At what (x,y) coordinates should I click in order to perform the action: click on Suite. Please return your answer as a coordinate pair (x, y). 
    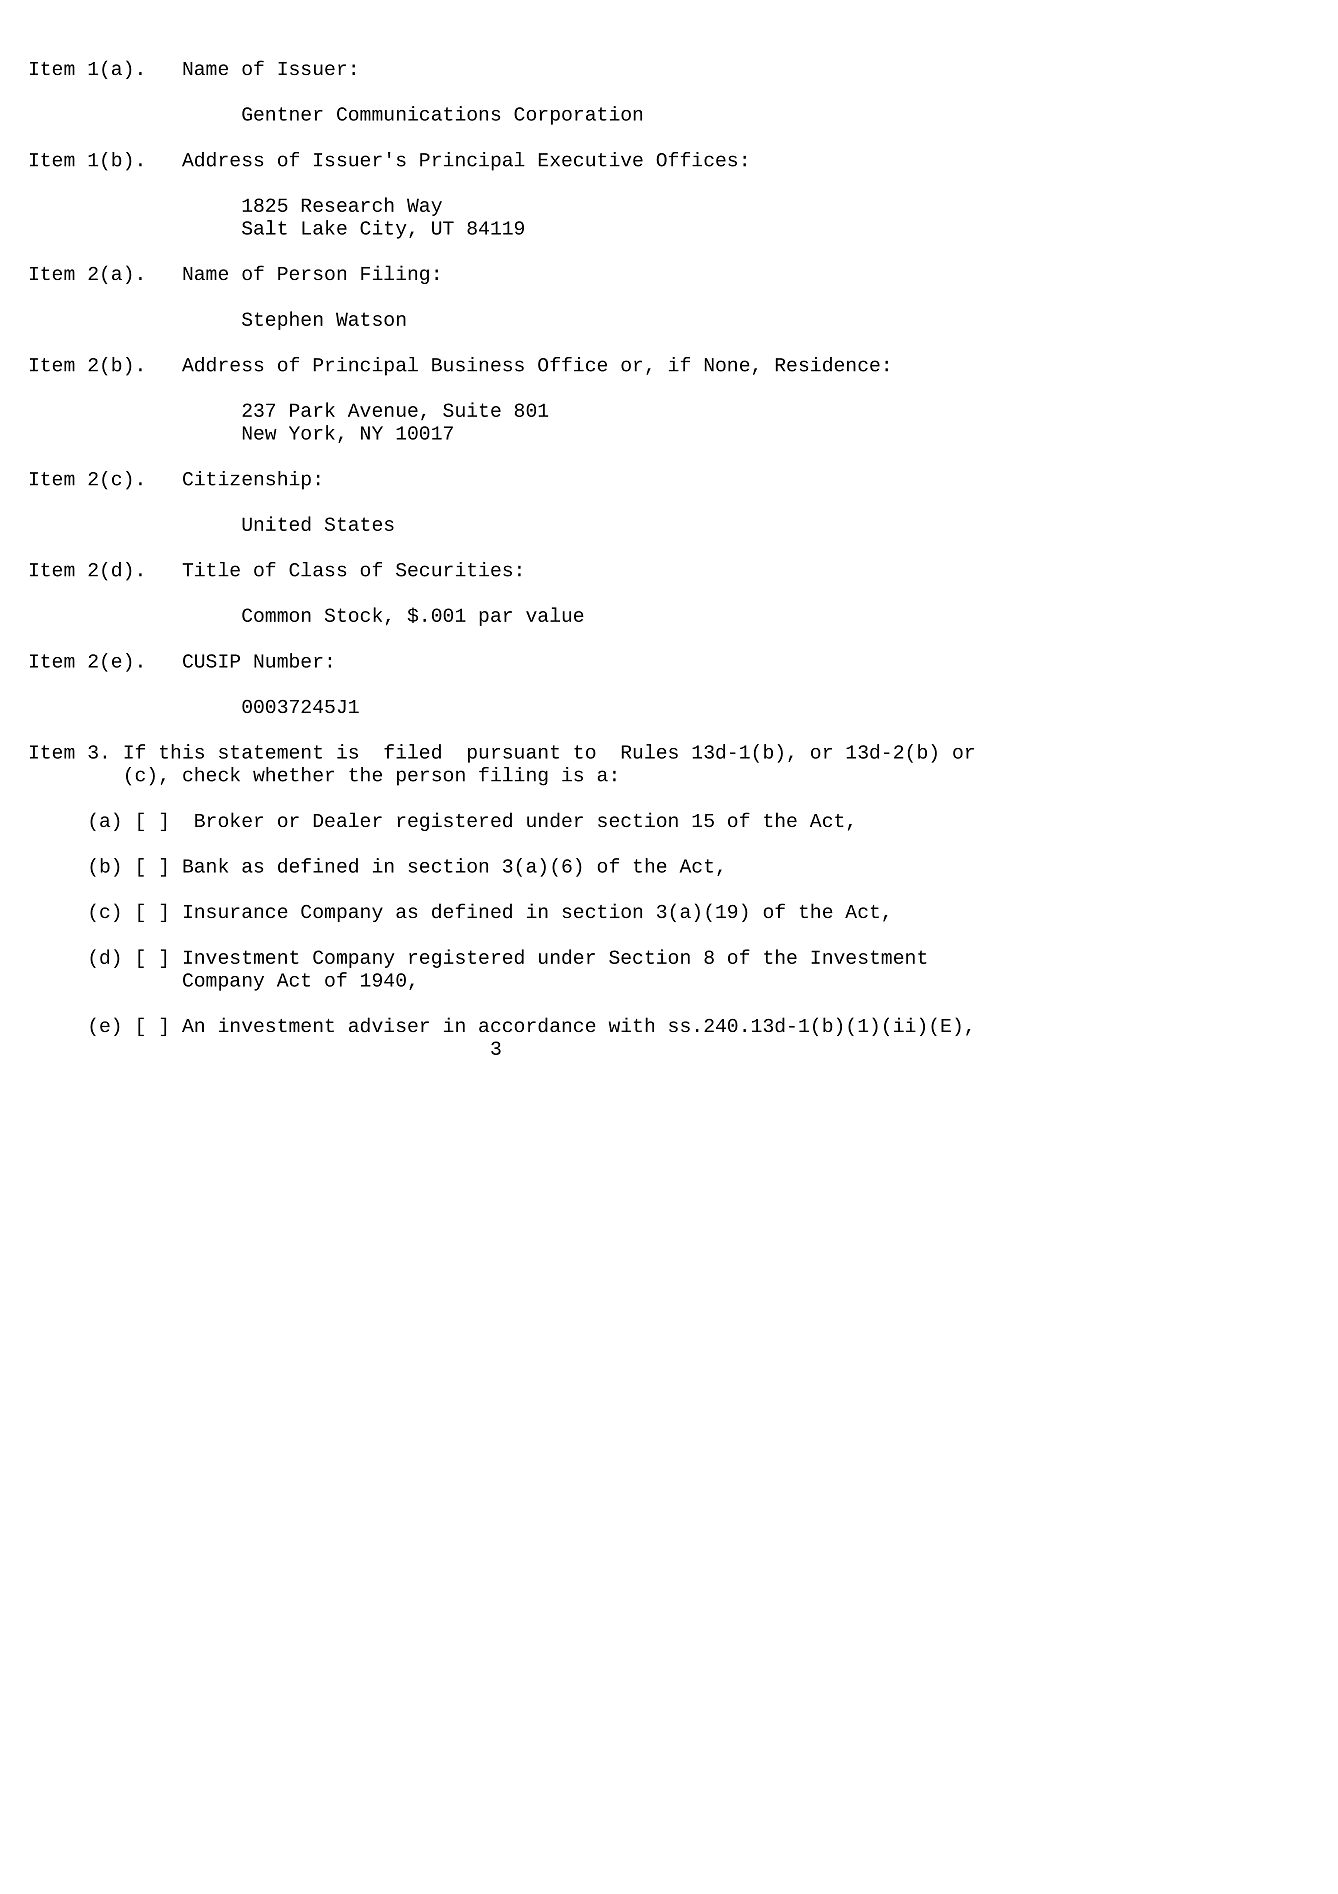
    Looking at the image, I should click on (472, 409).
